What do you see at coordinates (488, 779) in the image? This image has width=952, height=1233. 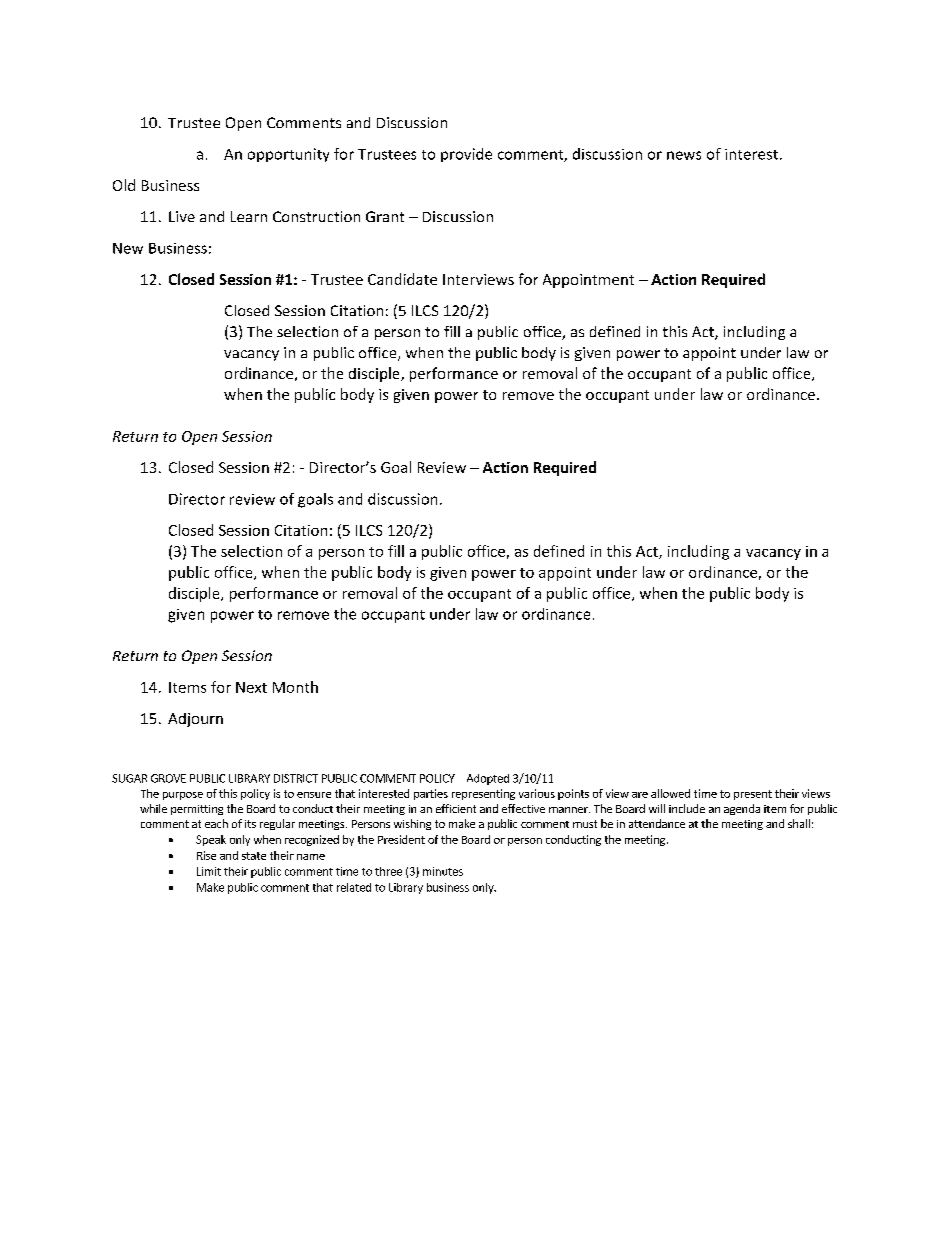 I see `Adopted` at bounding box center [488, 779].
